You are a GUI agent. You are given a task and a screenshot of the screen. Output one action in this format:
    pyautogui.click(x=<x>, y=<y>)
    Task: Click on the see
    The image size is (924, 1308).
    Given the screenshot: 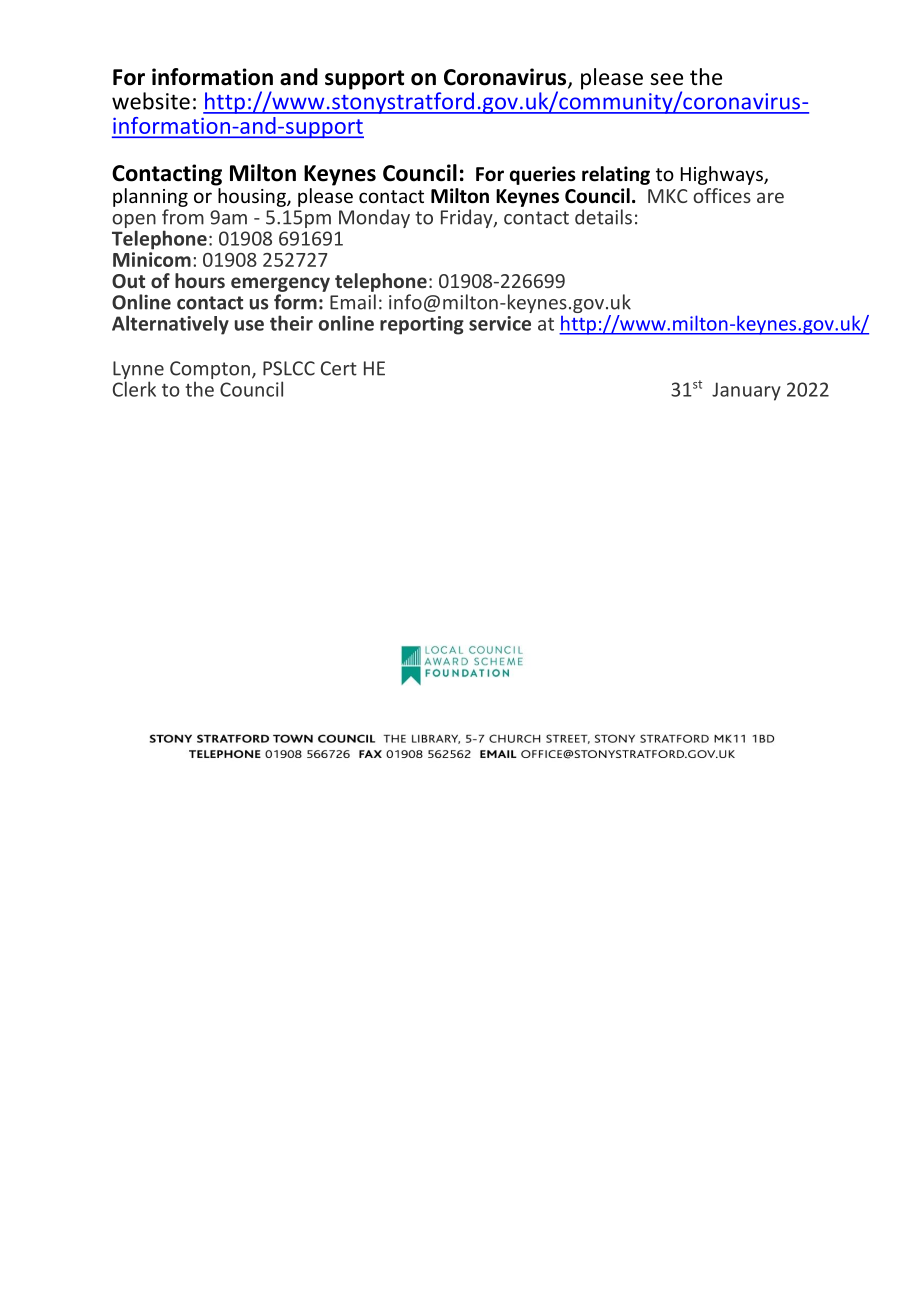 What is the action you would take?
    pyautogui.click(x=666, y=79)
